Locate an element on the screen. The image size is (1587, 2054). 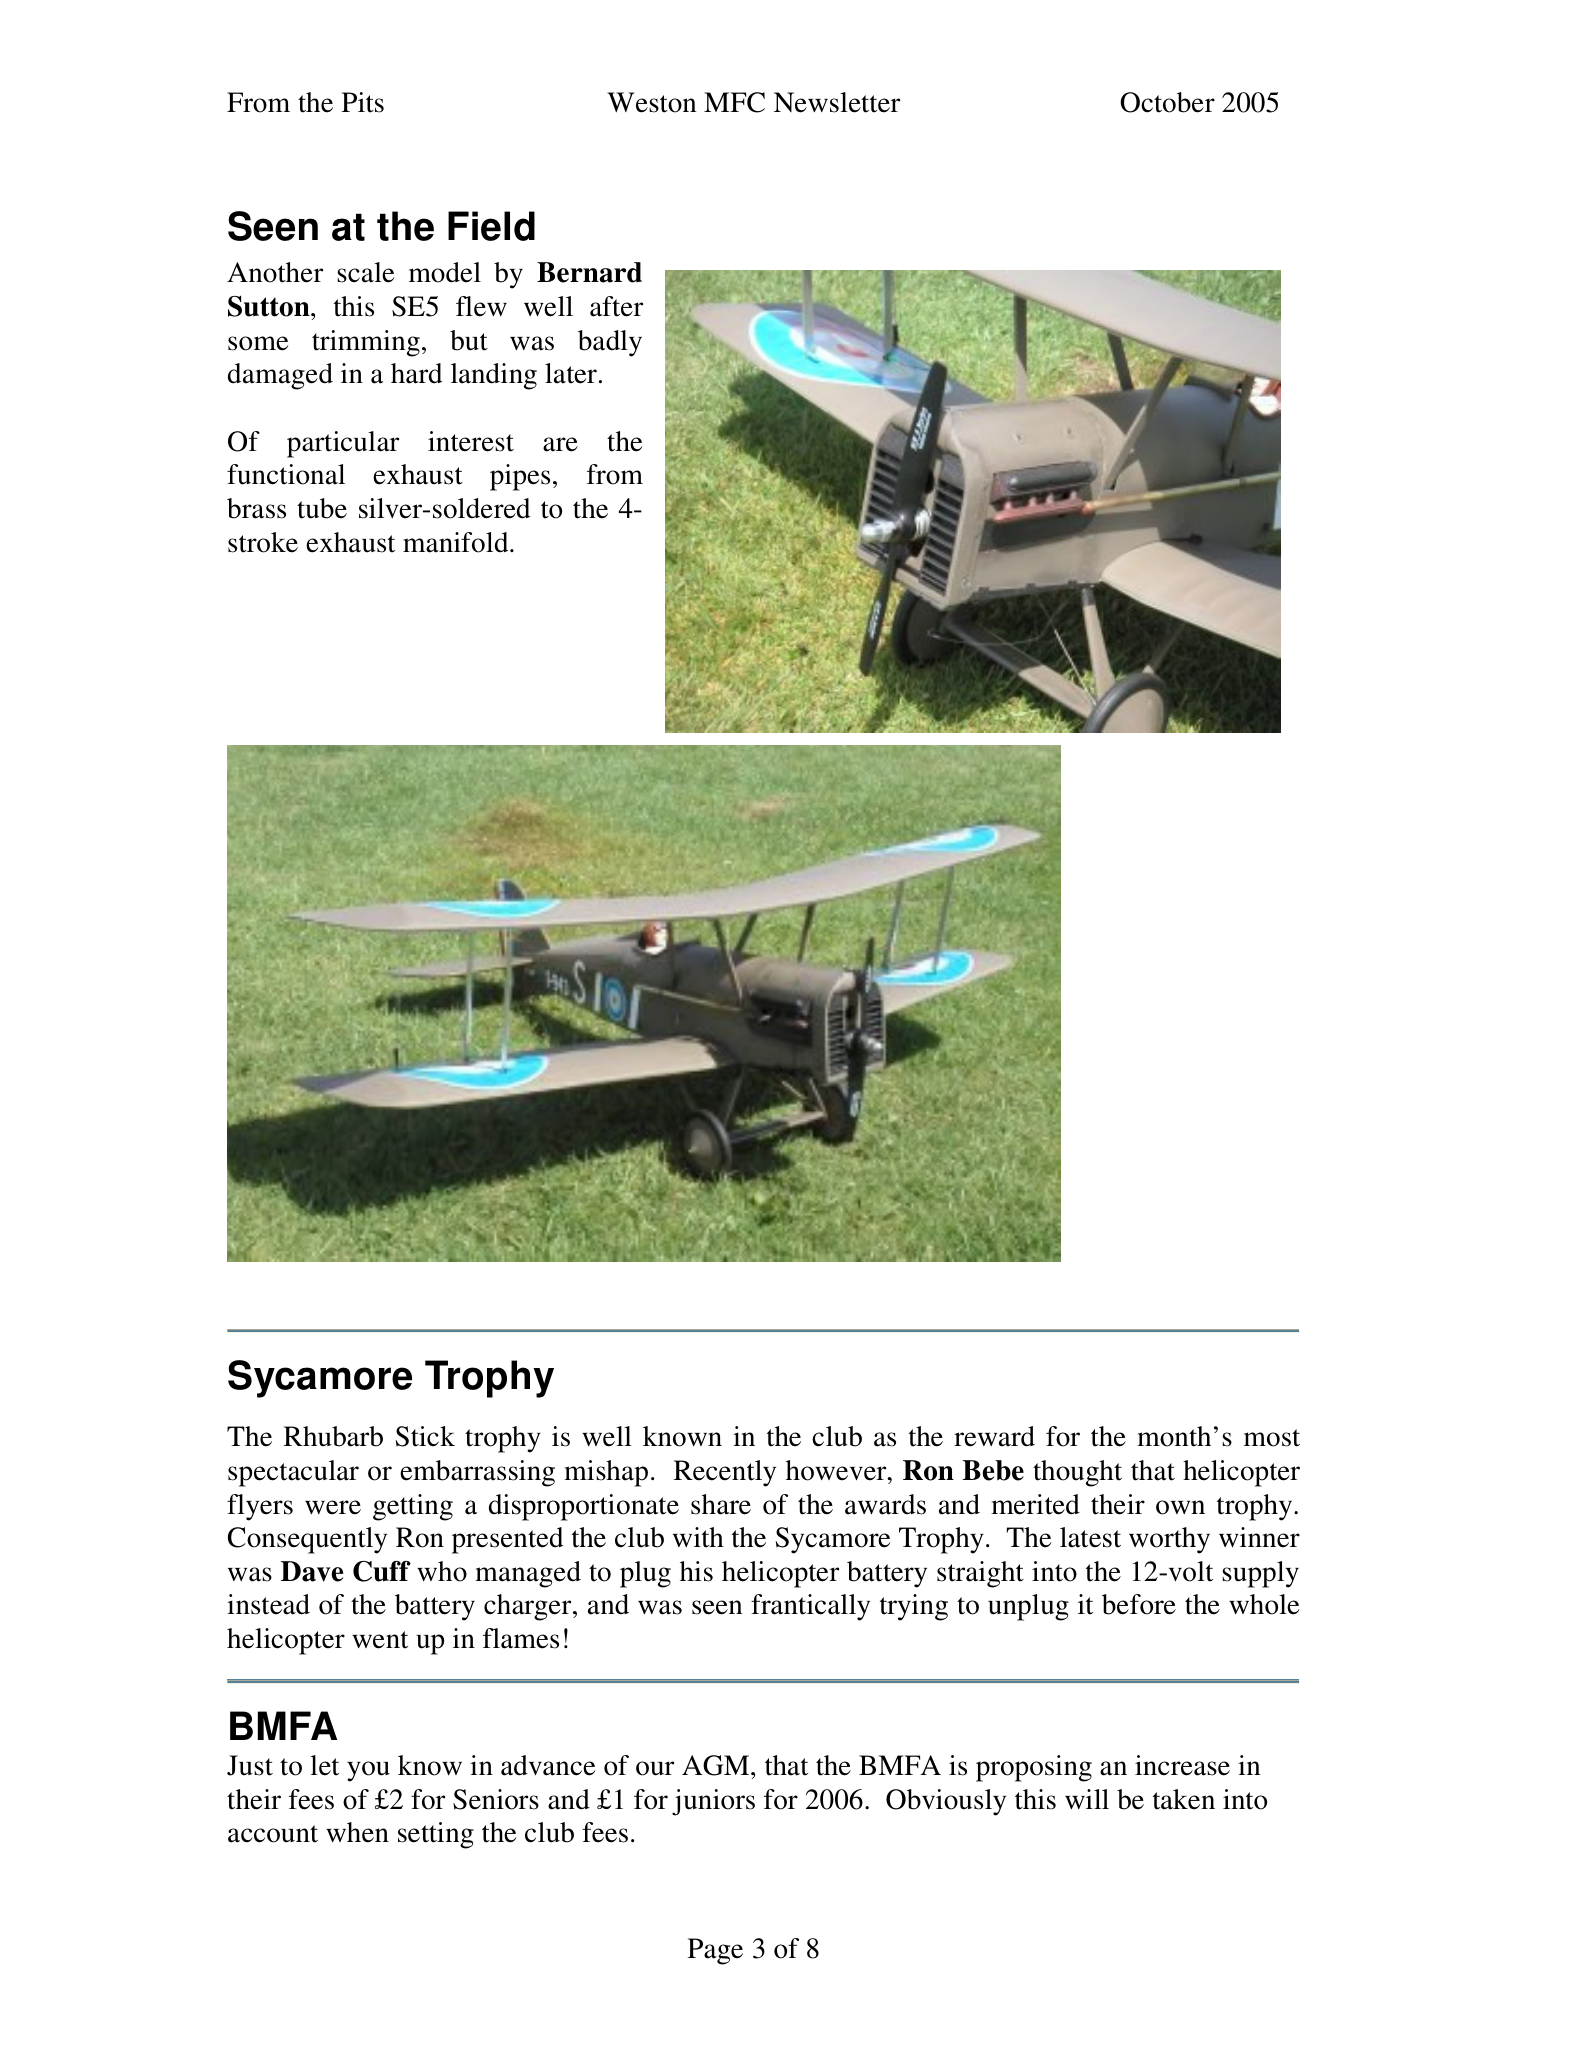
share is located at coordinates (721, 1504).
